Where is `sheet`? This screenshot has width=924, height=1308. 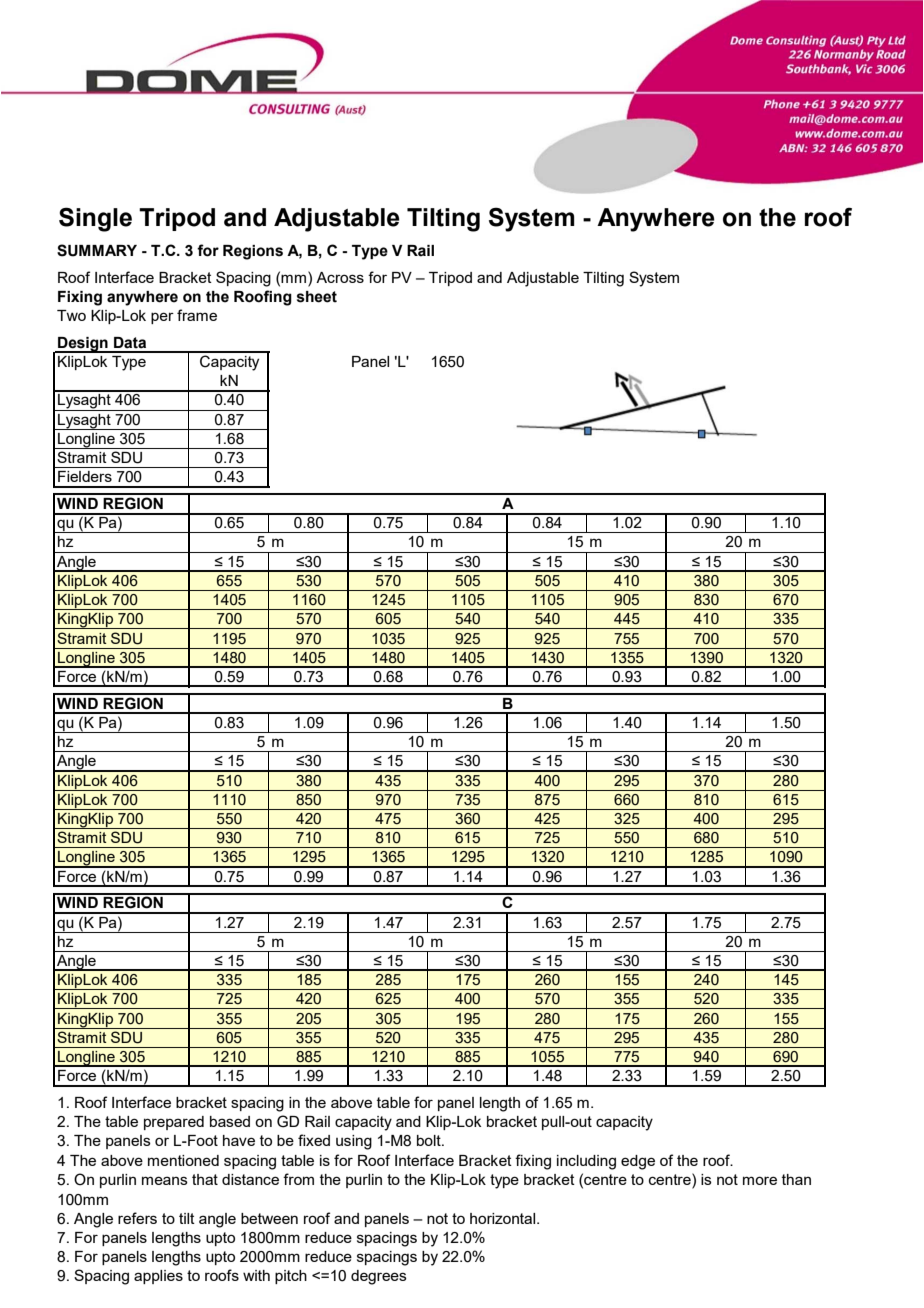 sheet is located at coordinates (317, 297).
